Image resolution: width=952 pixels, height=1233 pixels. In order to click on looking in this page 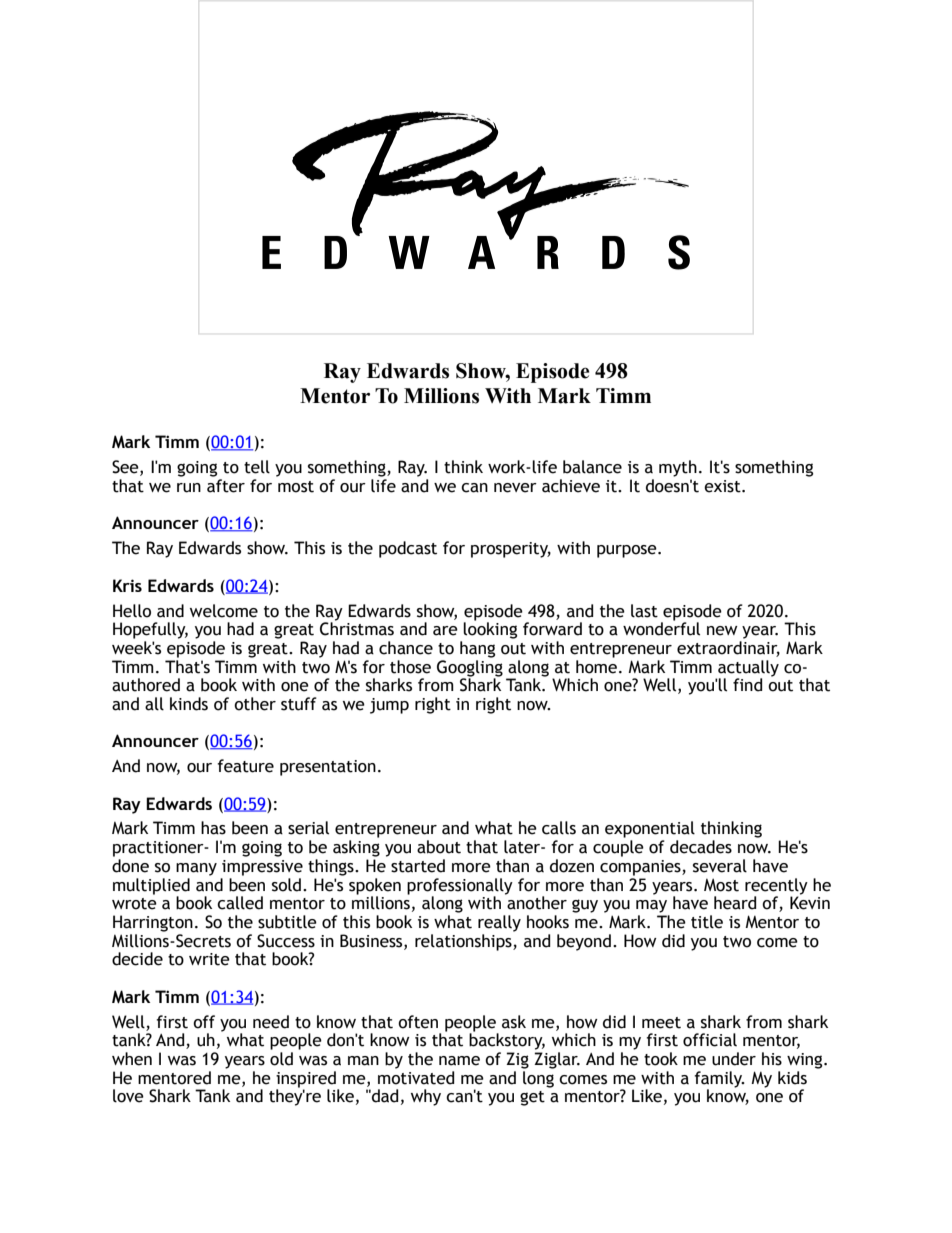, I will do `click(490, 629)`.
